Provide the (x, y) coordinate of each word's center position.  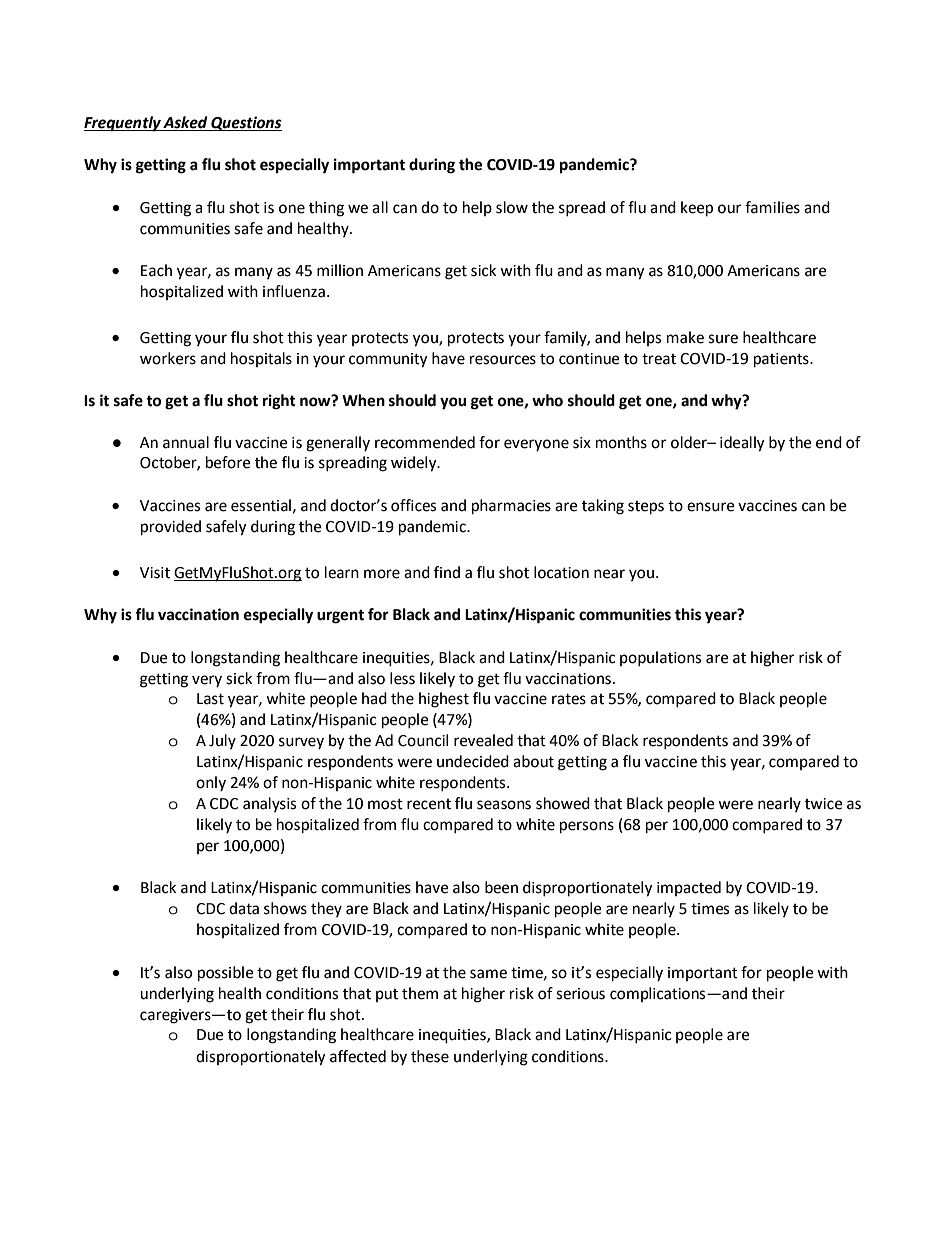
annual (186, 442)
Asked (186, 123)
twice (824, 804)
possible (226, 974)
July (222, 741)
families (772, 207)
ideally (742, 444)
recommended (425, 442)
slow (512, 207)
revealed (483, 740)
